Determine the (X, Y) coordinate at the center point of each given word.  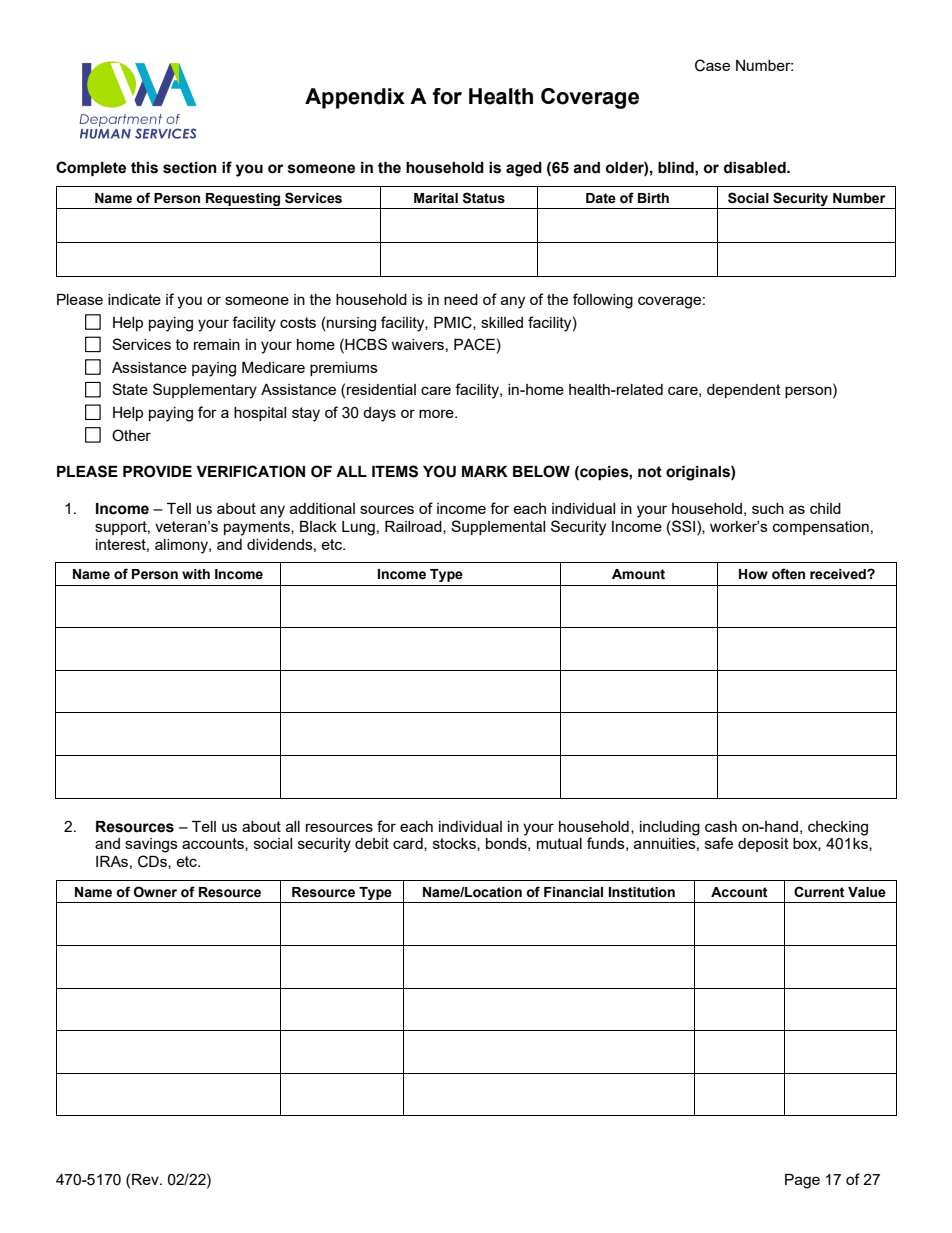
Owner (155, 892)
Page (802, 1181)
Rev (146, 1179)
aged (524, 169)
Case (712, 65)
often (788, 574)
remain (217, 344)
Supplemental (498, 527)
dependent (744, 391)
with (196, 574)
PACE (474, 344)
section (190, 168)
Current (819, 892)
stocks (455, 844)
